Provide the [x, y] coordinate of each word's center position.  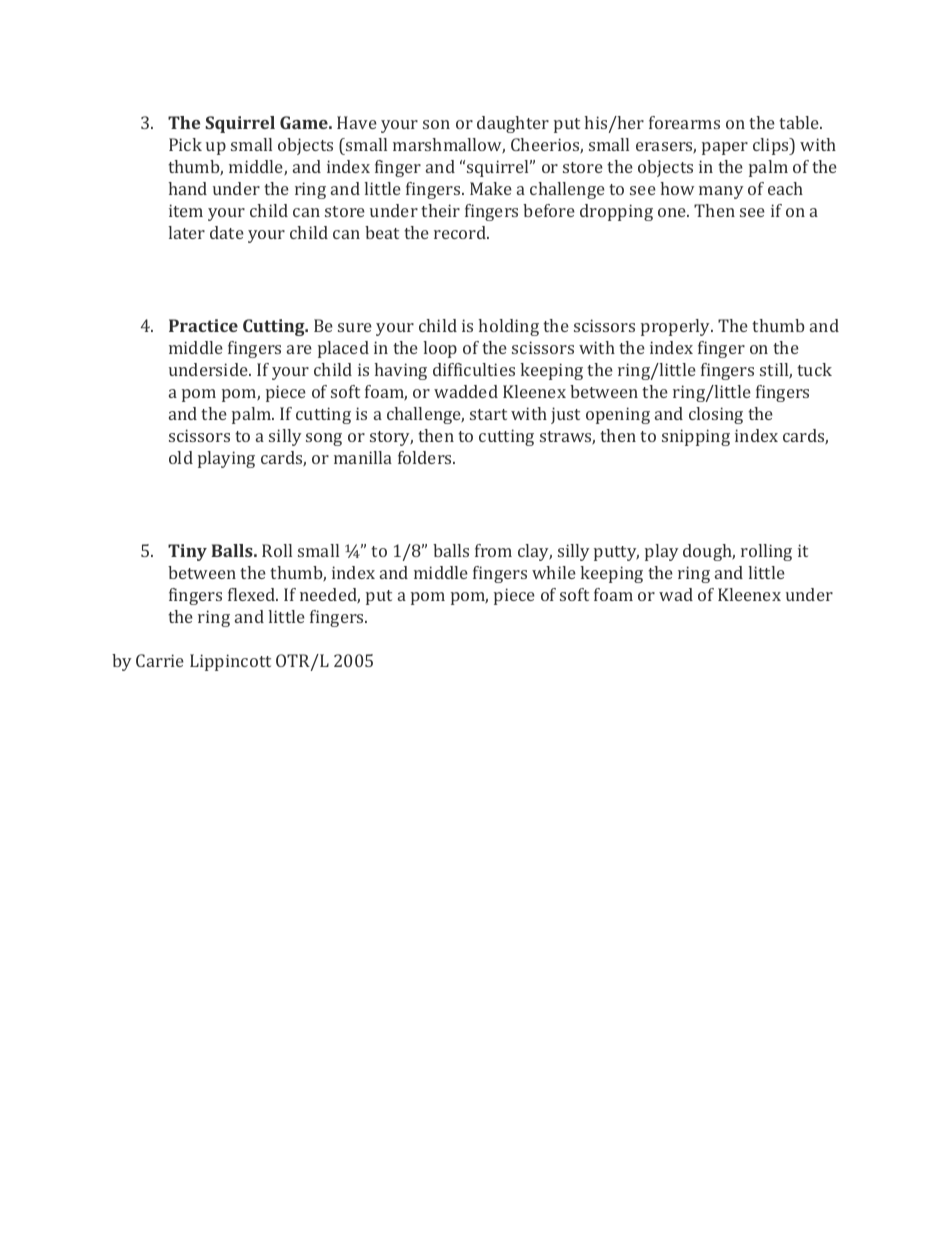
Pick [185, 144]
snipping [696, 437]
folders [426, 457]
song [324, 439]
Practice [203, 325]
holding [509, 327]
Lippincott [230, 662]
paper [725, 148]
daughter [513, 124]
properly [677, 327]
